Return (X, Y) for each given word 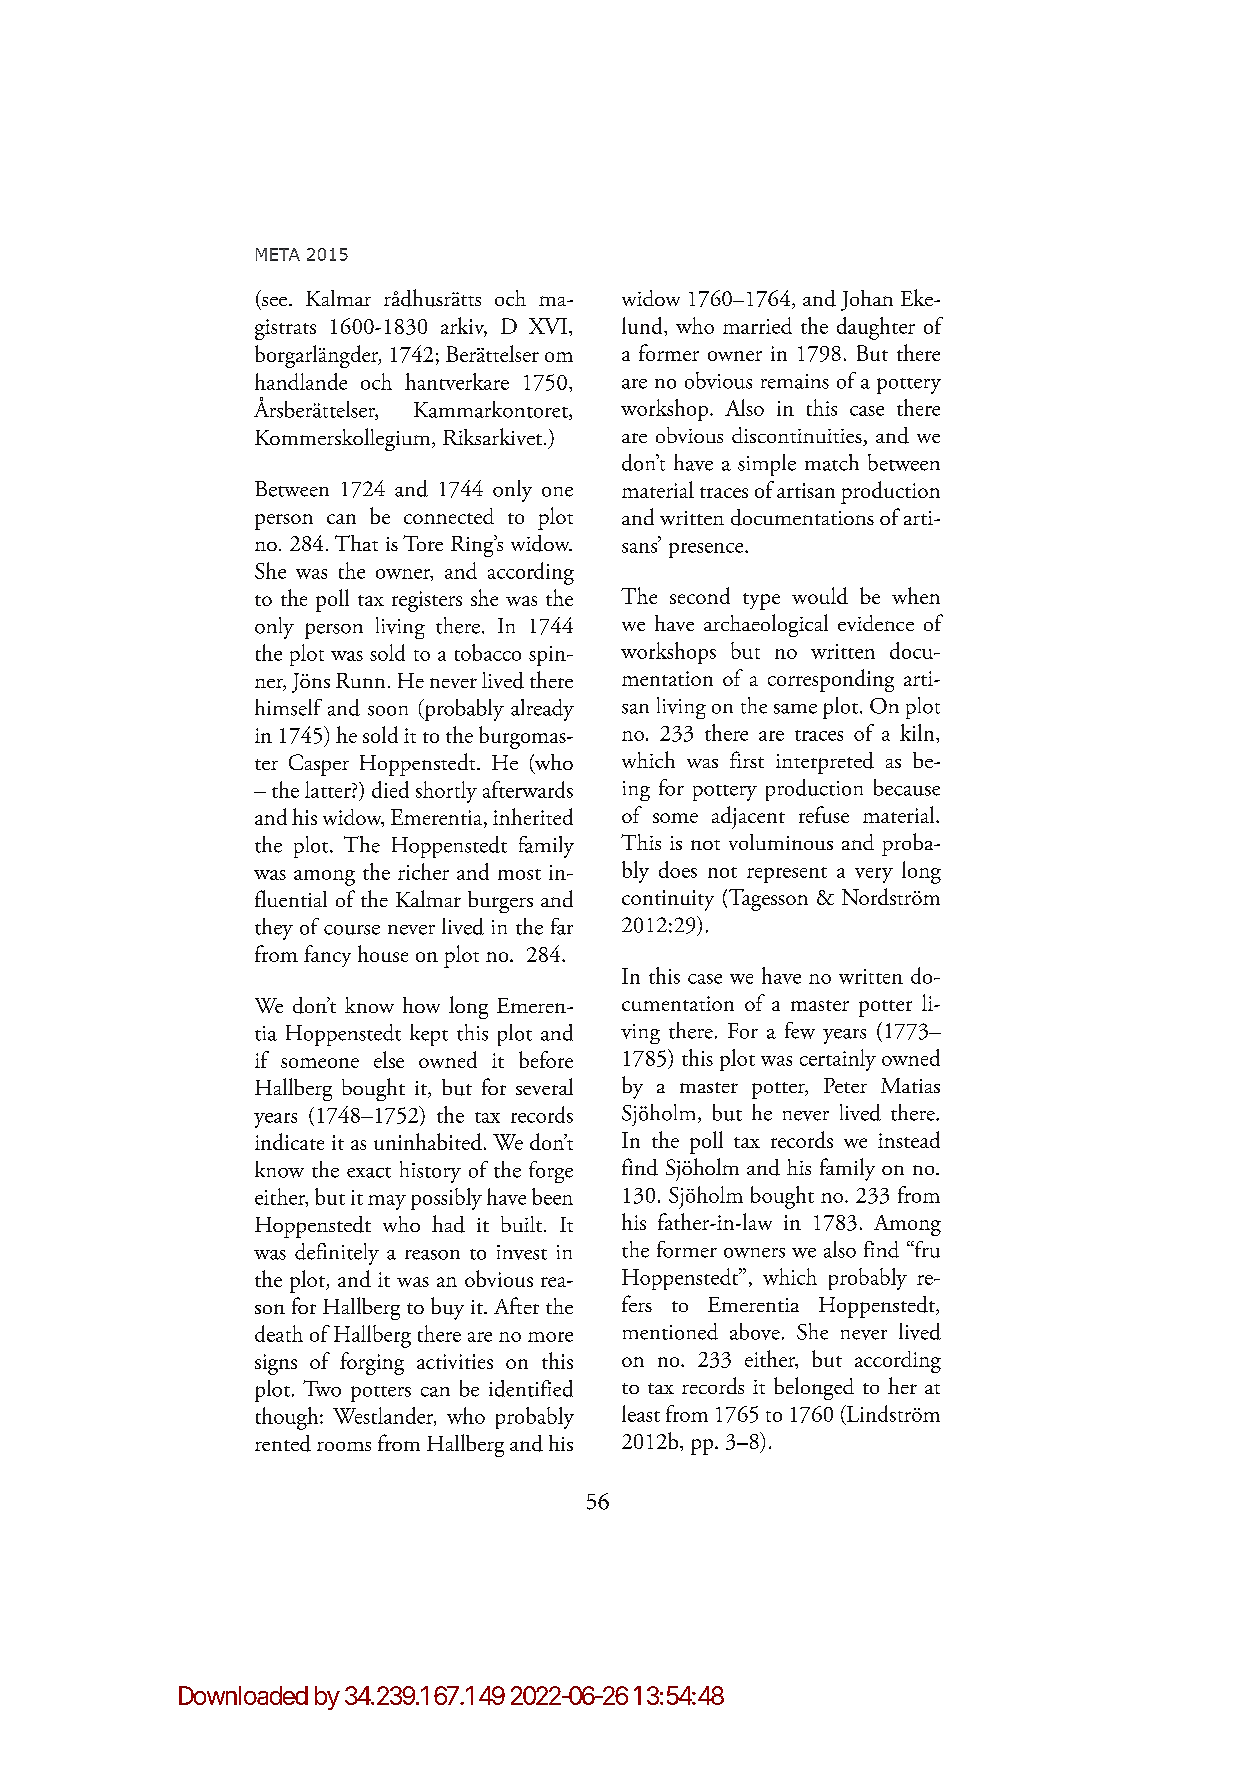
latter (329, 789)
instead (909, 1139)
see (274, 301)
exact (369, 1172)
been (552, 1196)
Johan (867, 300)
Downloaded (243, 1695)
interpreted (825, 763)
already (542, 710)
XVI (548, 326)
